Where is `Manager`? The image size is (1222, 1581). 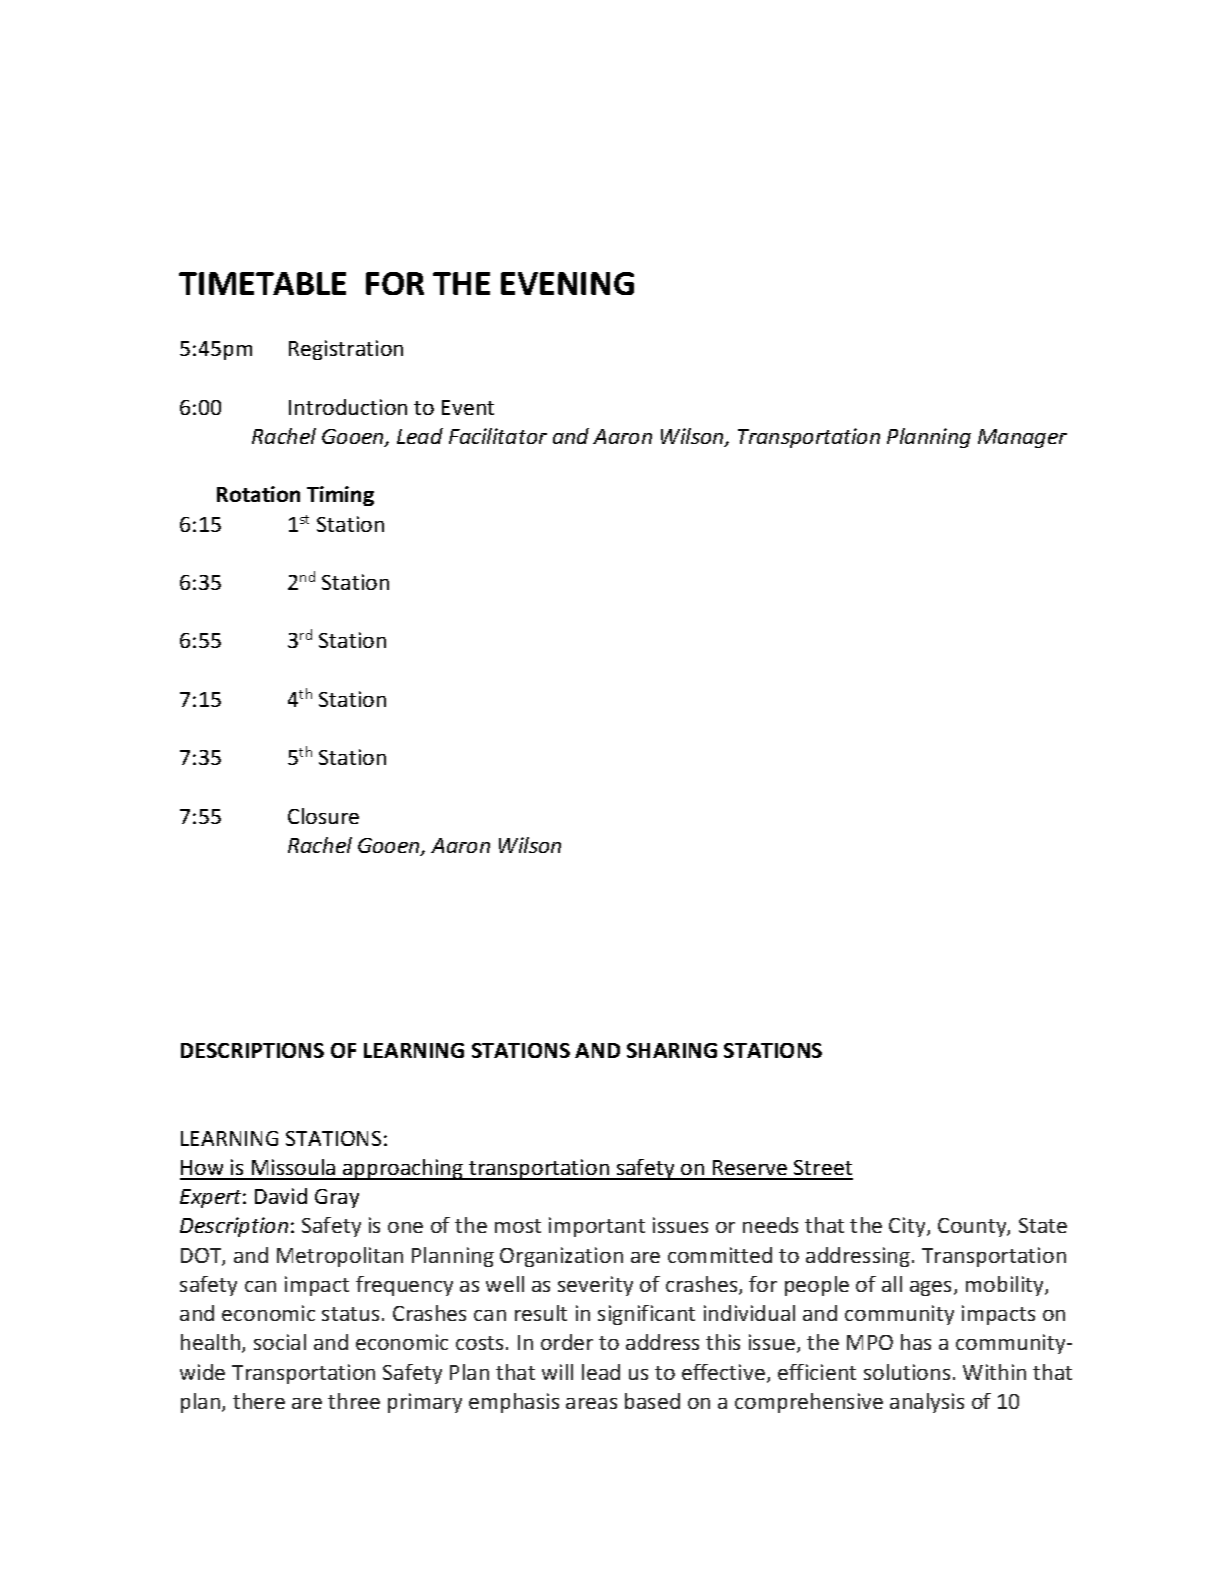 Manager is located at coordinates (1022, 438).
